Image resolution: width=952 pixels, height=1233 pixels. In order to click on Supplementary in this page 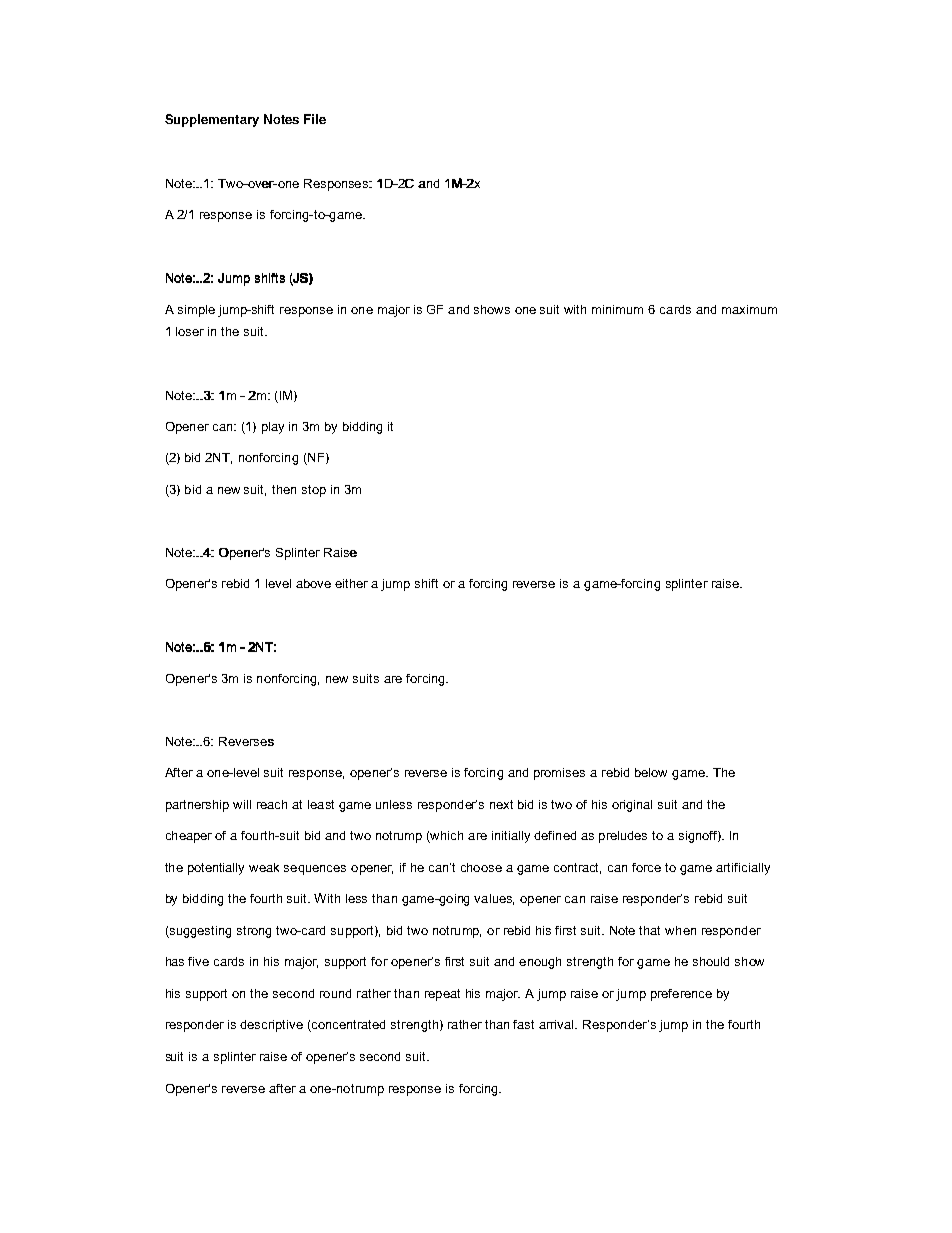, I will do `click(212, 120)`.
